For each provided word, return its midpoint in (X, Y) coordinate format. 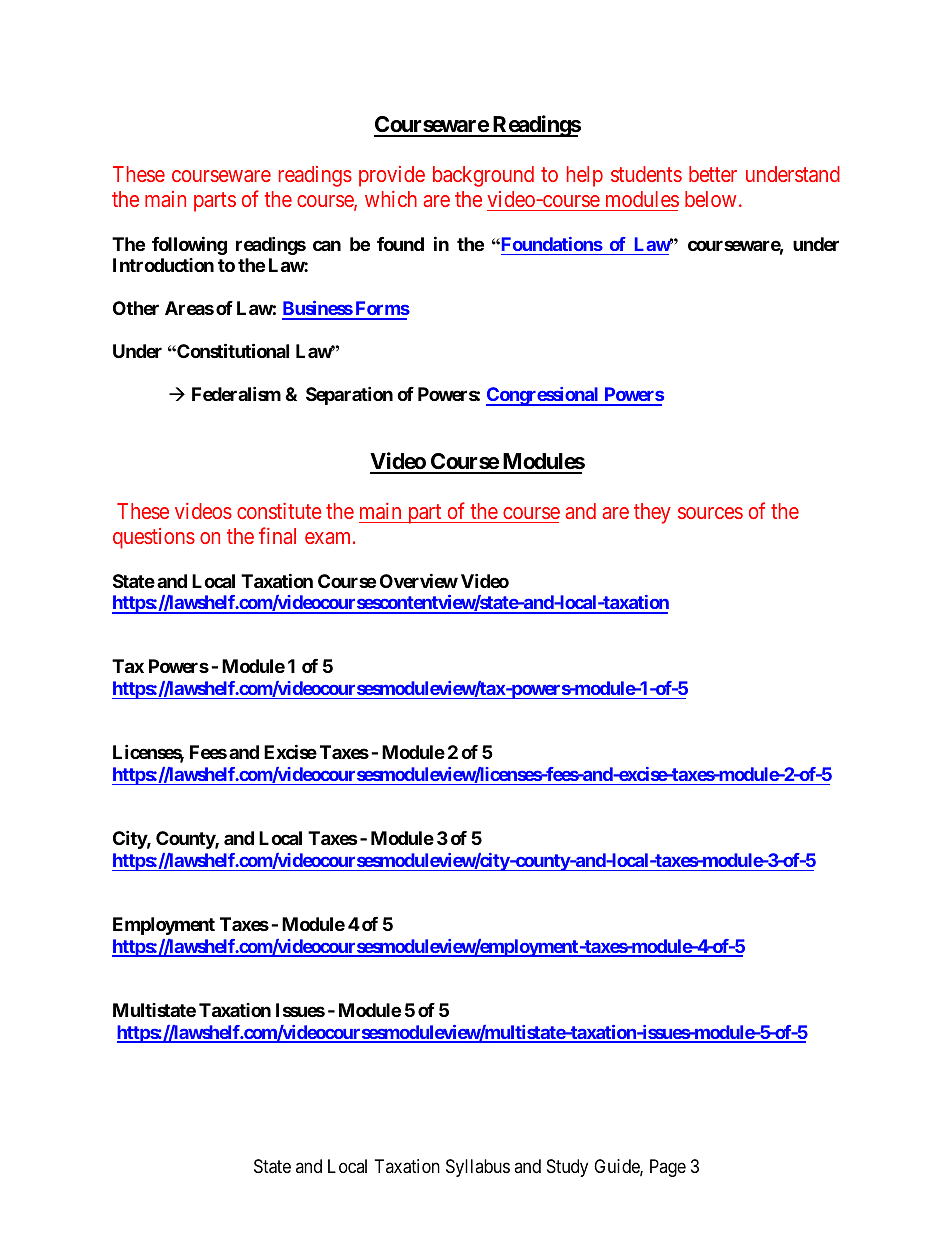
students (646, 174)
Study (567, 1168)
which (391, 199)
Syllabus (478, 1168)
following (189, 245)
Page (668, 1168)
